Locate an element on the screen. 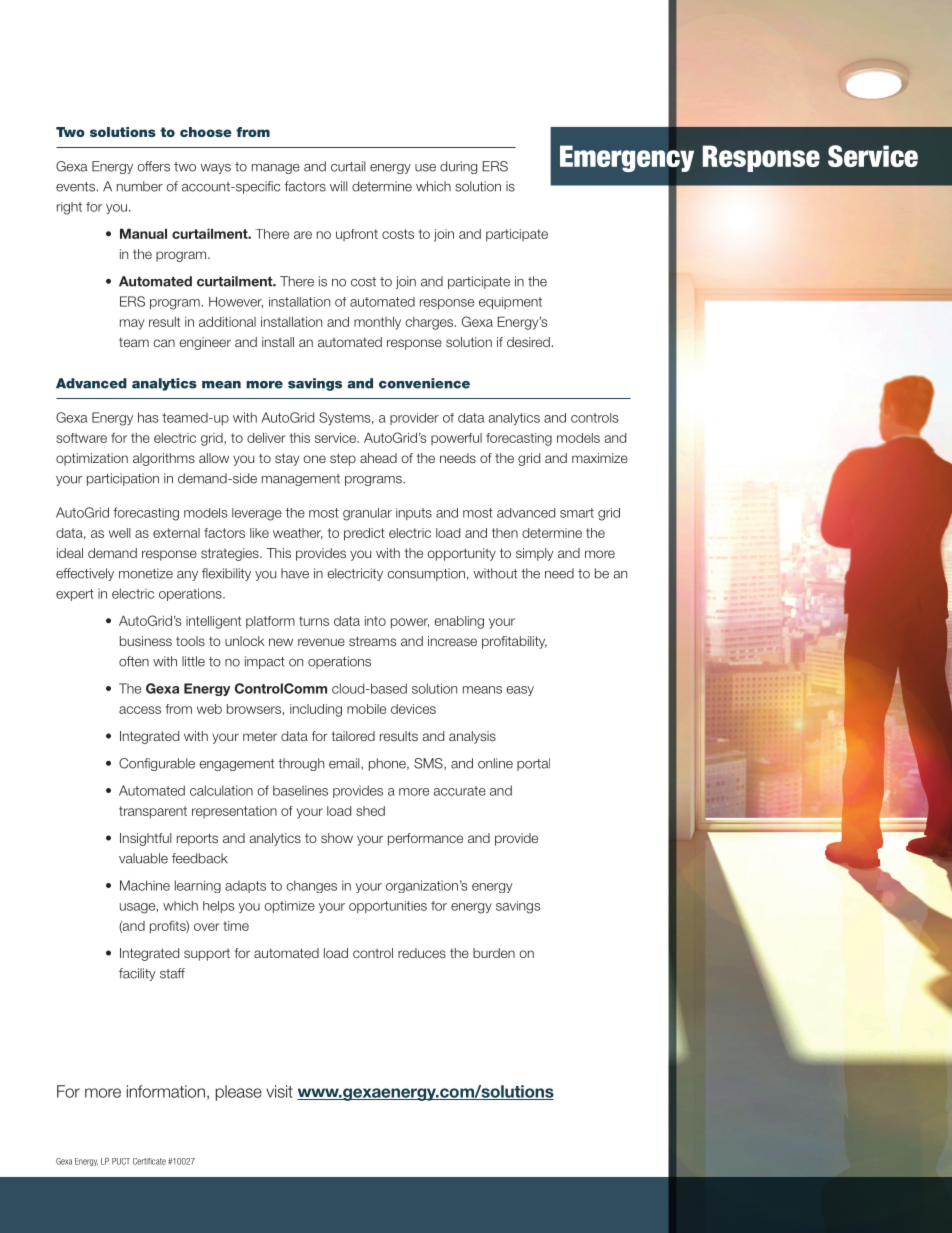 The width and height of the screenshot is (952, 1233). offers is located at coordinates (153, 166).
